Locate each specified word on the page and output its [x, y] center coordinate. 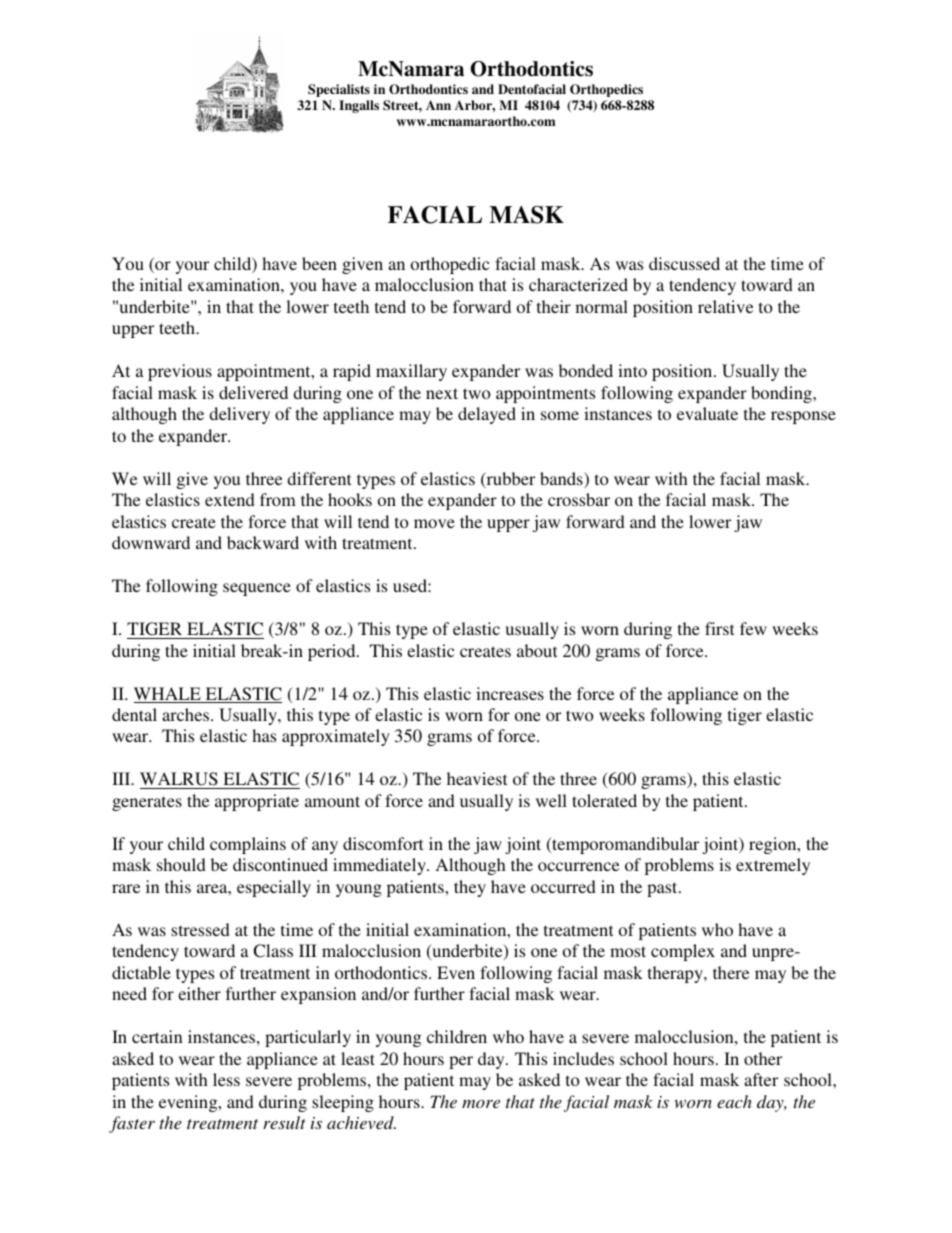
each [734, 1101]
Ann [438, 105]
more [481, 1104]
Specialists [339, 90]
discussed [684, 263]
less [226, 1079]
